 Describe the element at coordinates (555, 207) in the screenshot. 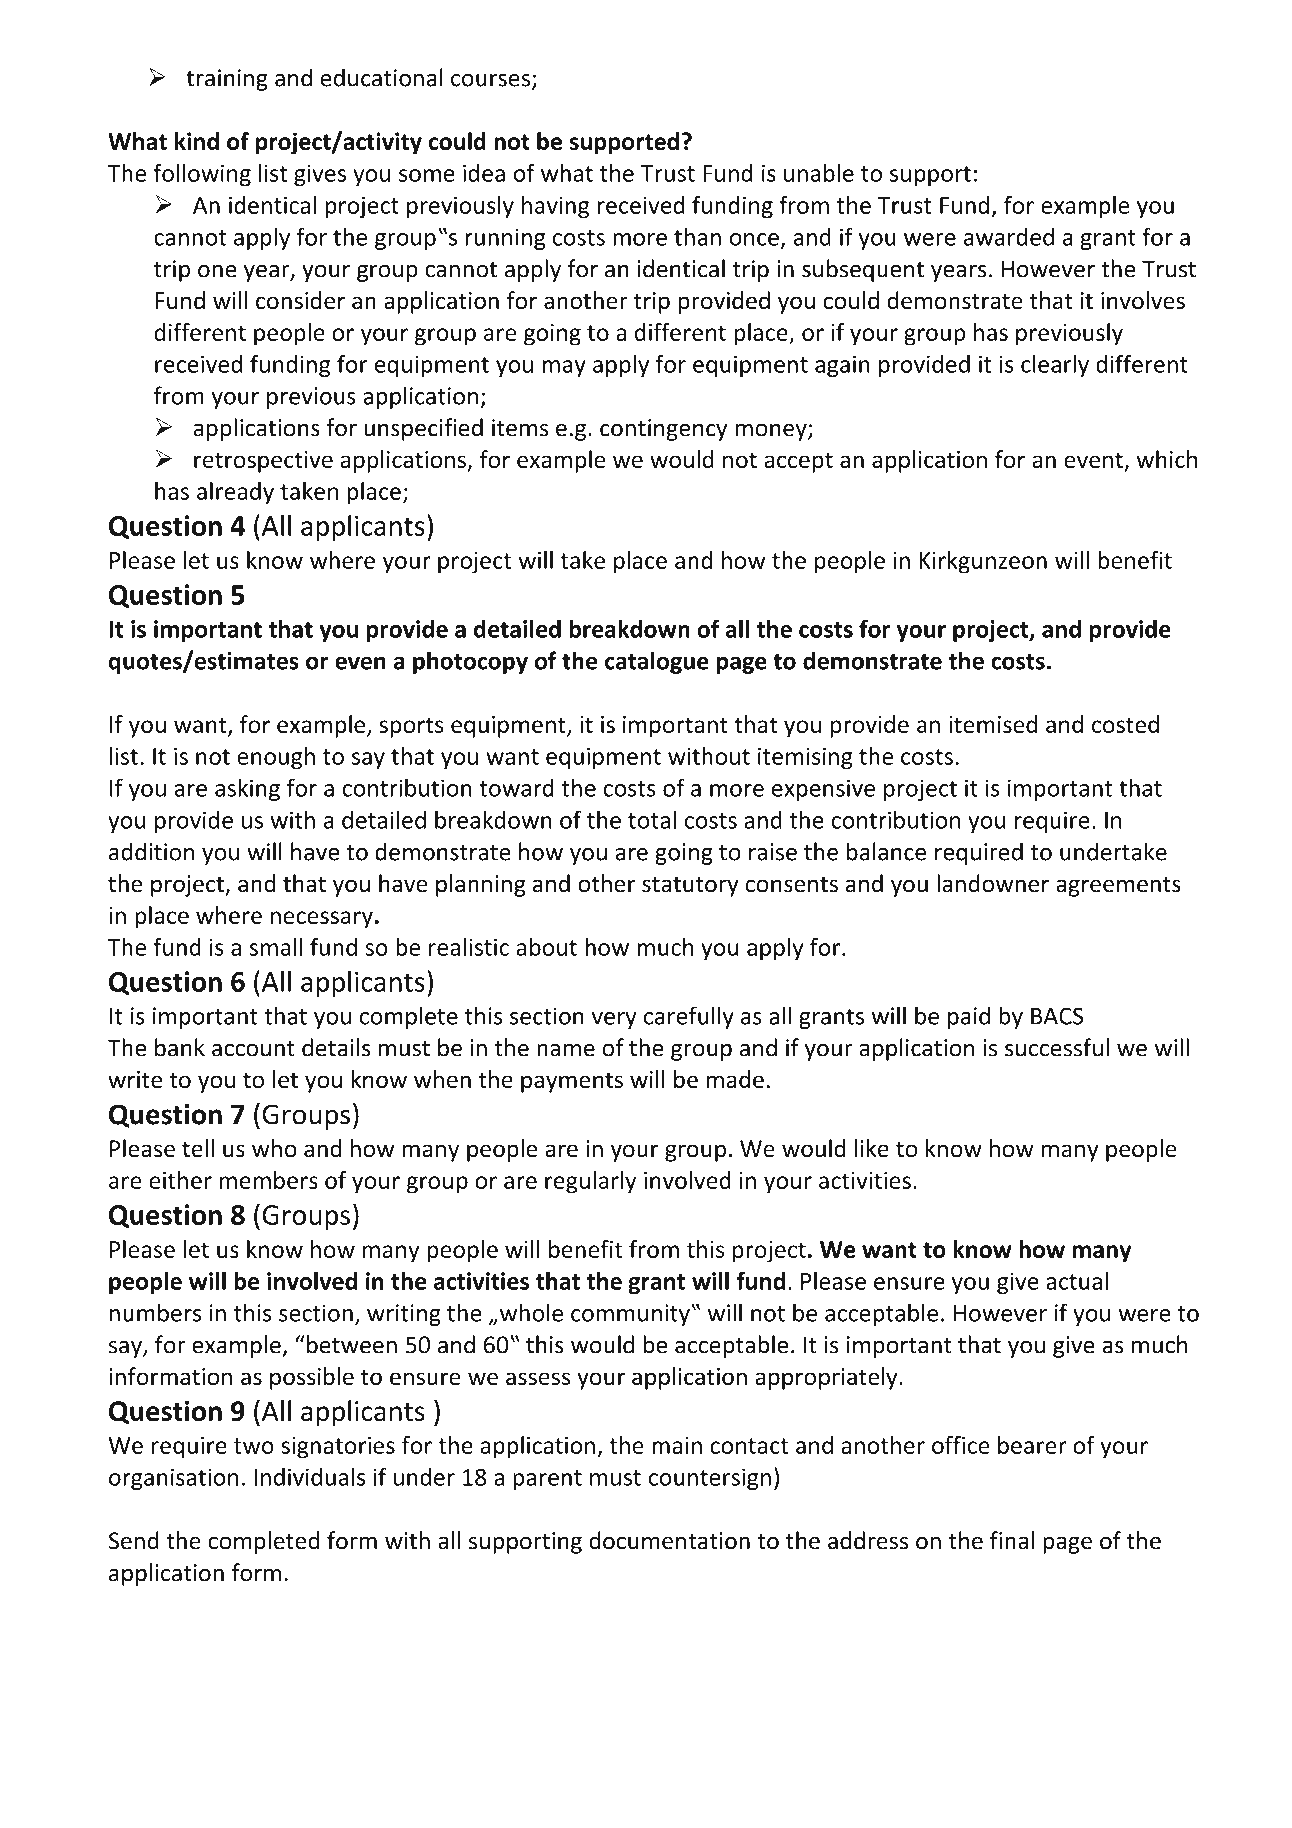

I see `having` at that location.
